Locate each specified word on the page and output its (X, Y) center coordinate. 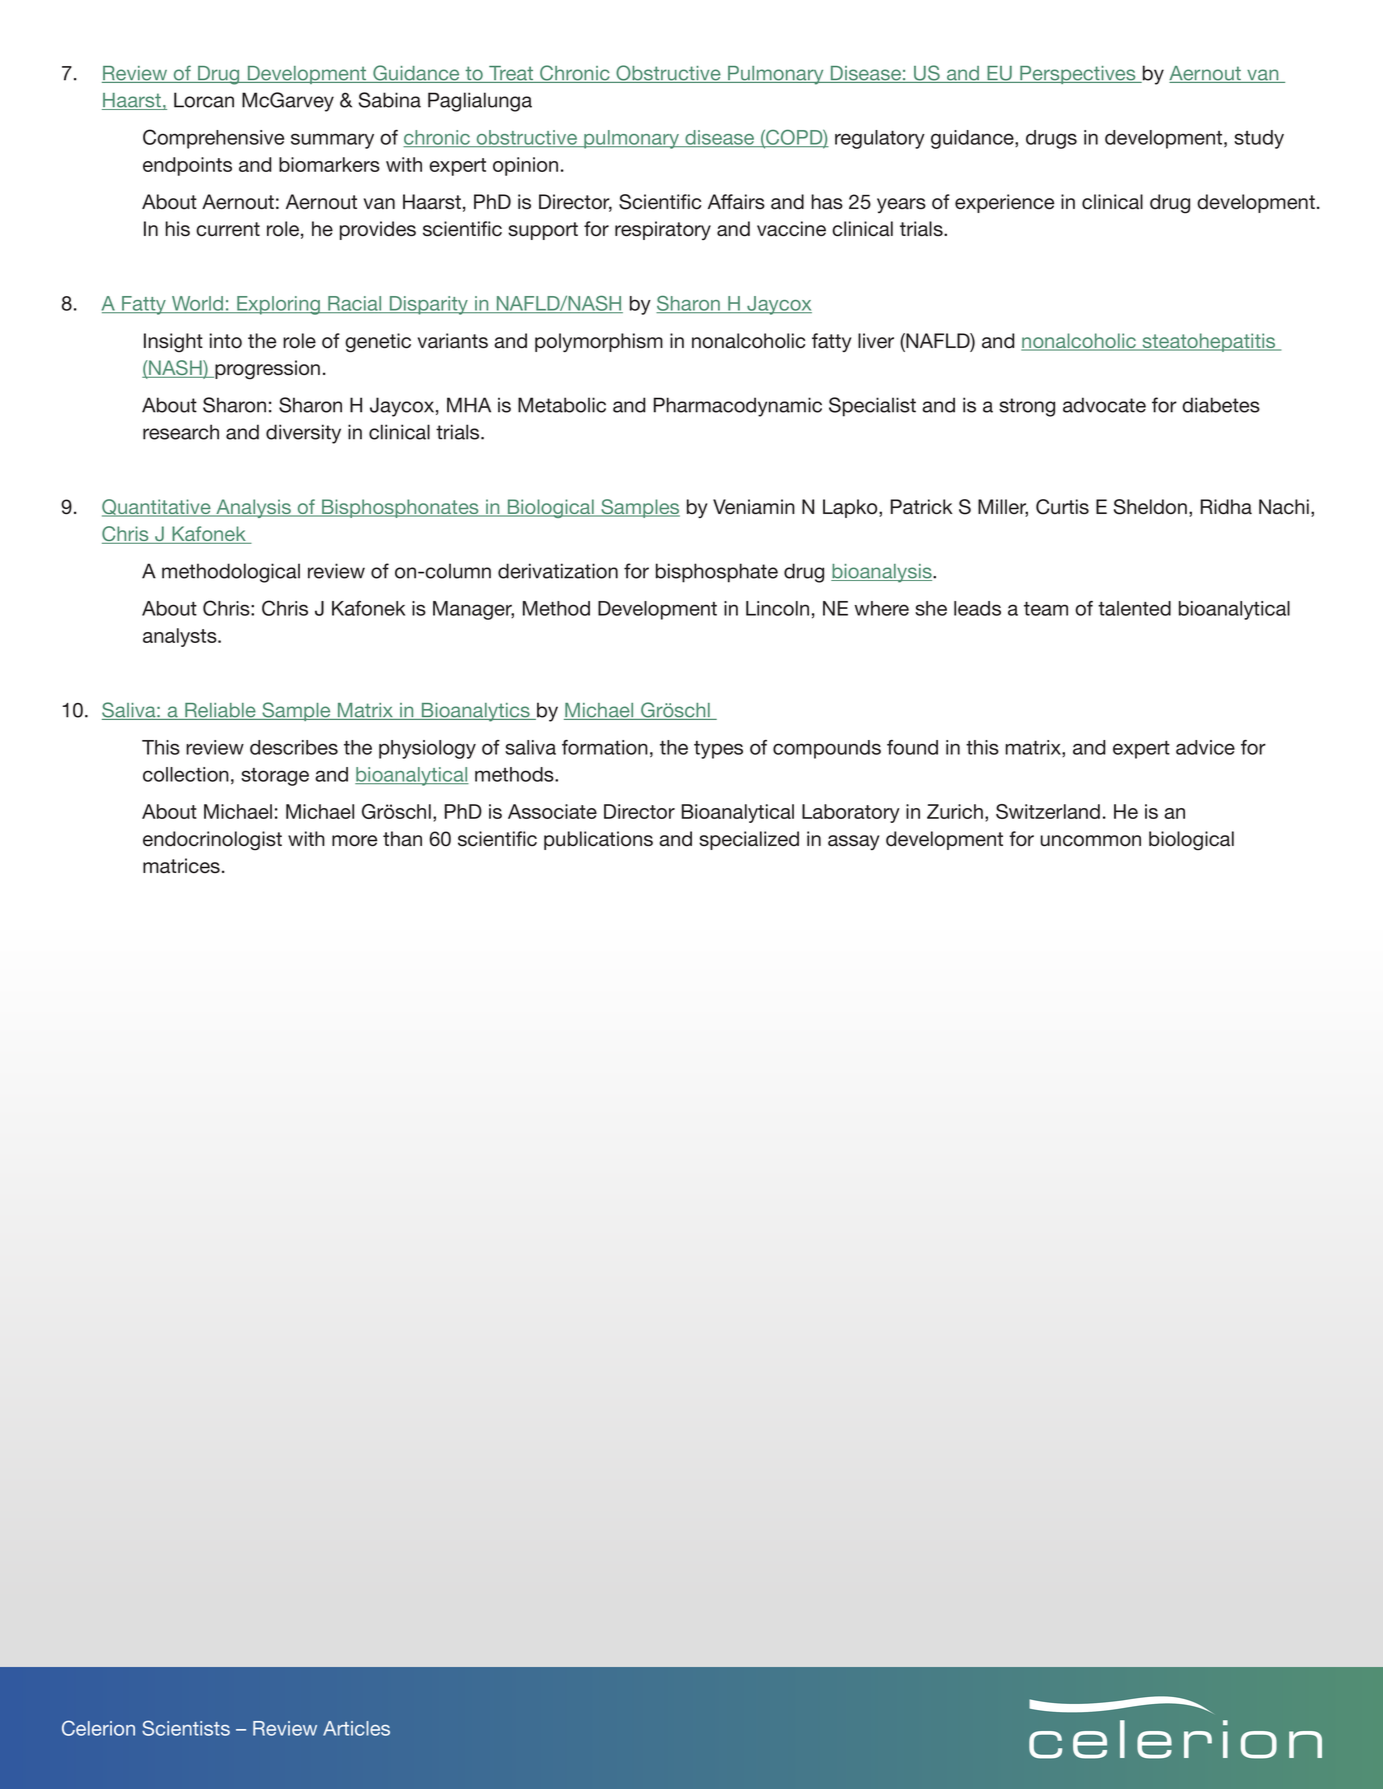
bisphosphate (717, 573)
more (354, 841)
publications (598, 840)
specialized (749, 840)
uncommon (1091, 841)
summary (332, 141)
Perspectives (1078, 75)
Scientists (186, 1728)
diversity (303, 434)
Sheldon (1150, 507)
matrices (181, 866)
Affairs (736, 202)
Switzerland (1048, 811)
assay (853, 842)
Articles (356, 1728)
